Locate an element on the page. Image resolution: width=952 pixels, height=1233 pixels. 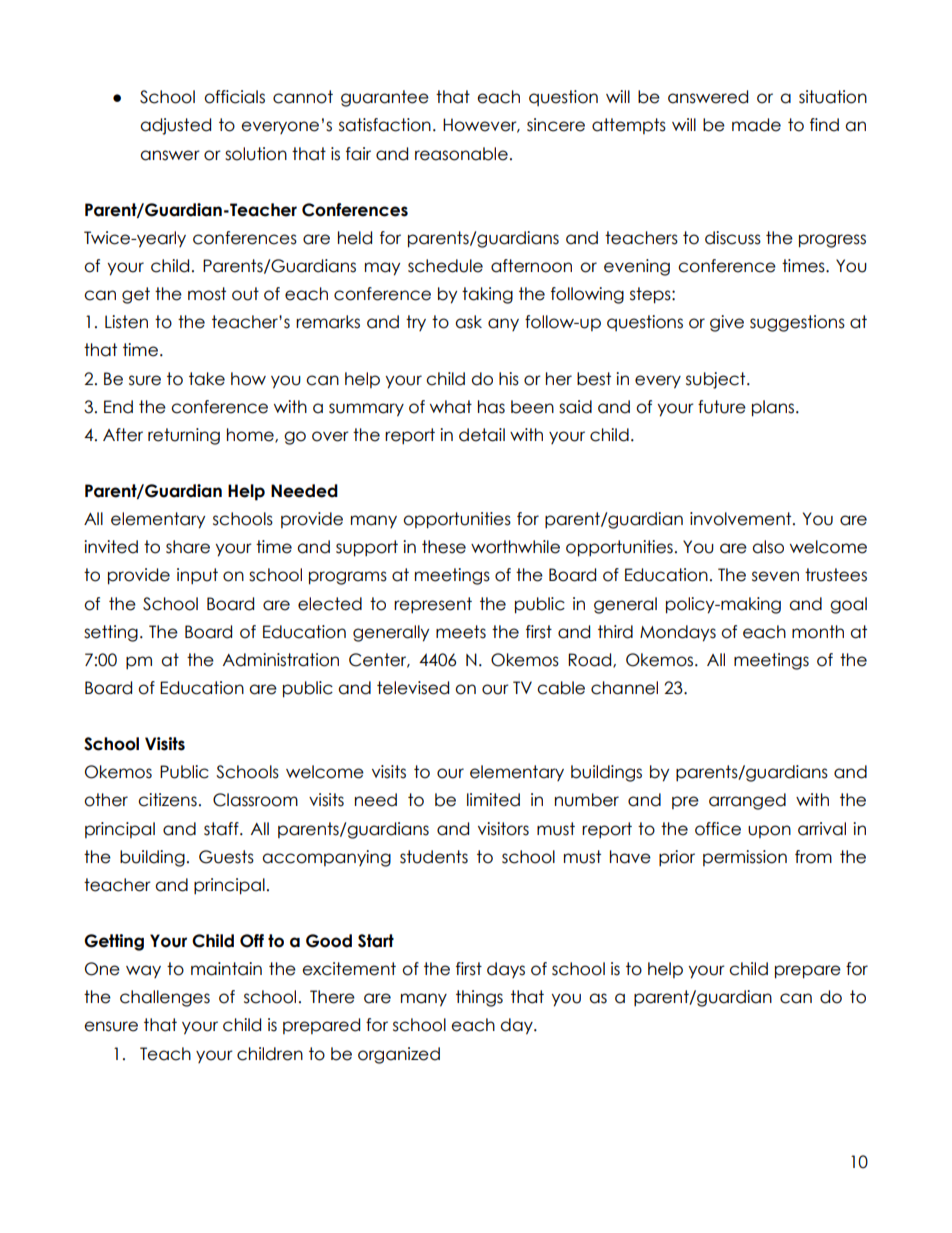
made is located at coordinates (756, 125).
